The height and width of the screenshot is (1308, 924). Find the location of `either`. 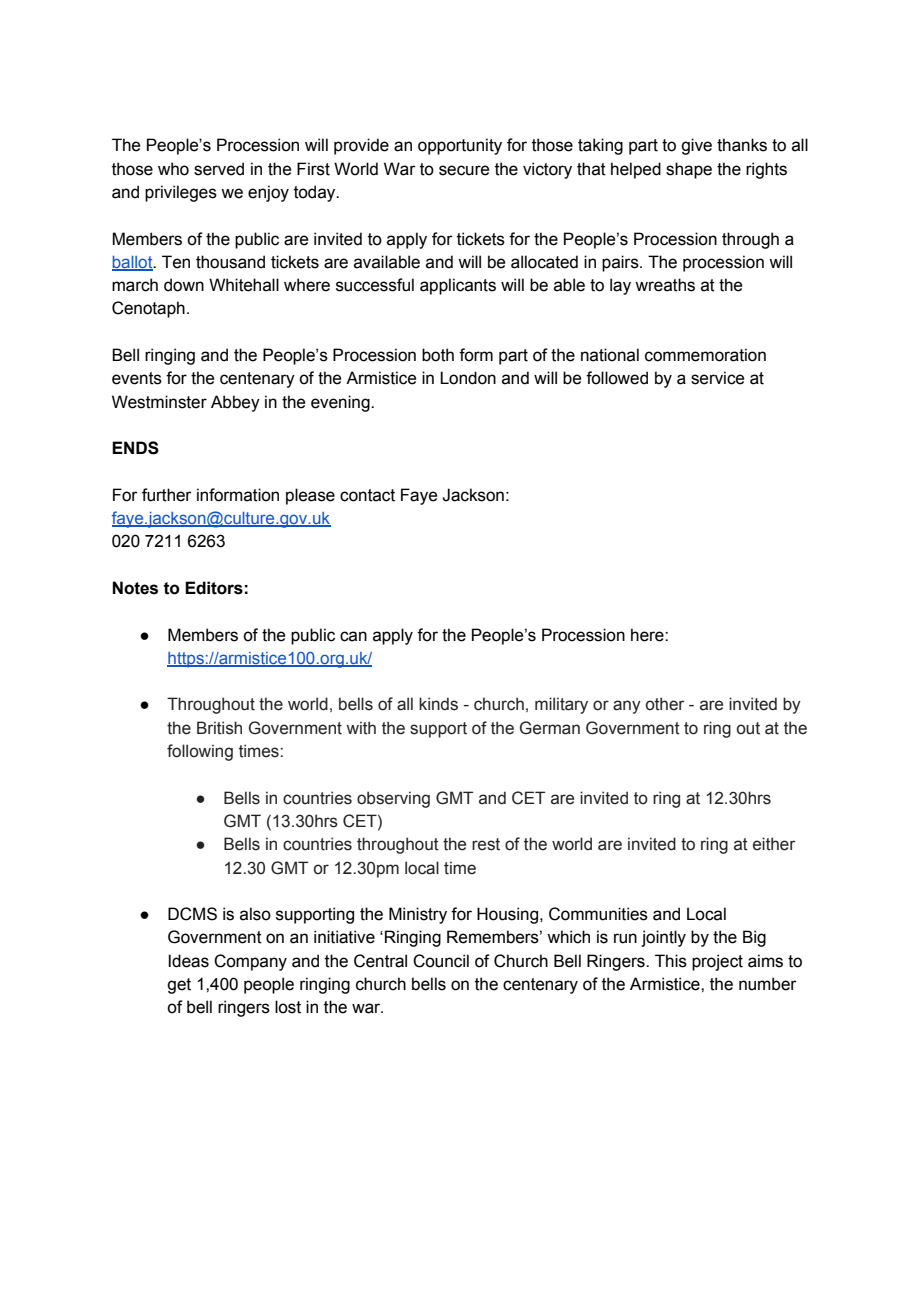

either is located at coordinates (774, 844).
